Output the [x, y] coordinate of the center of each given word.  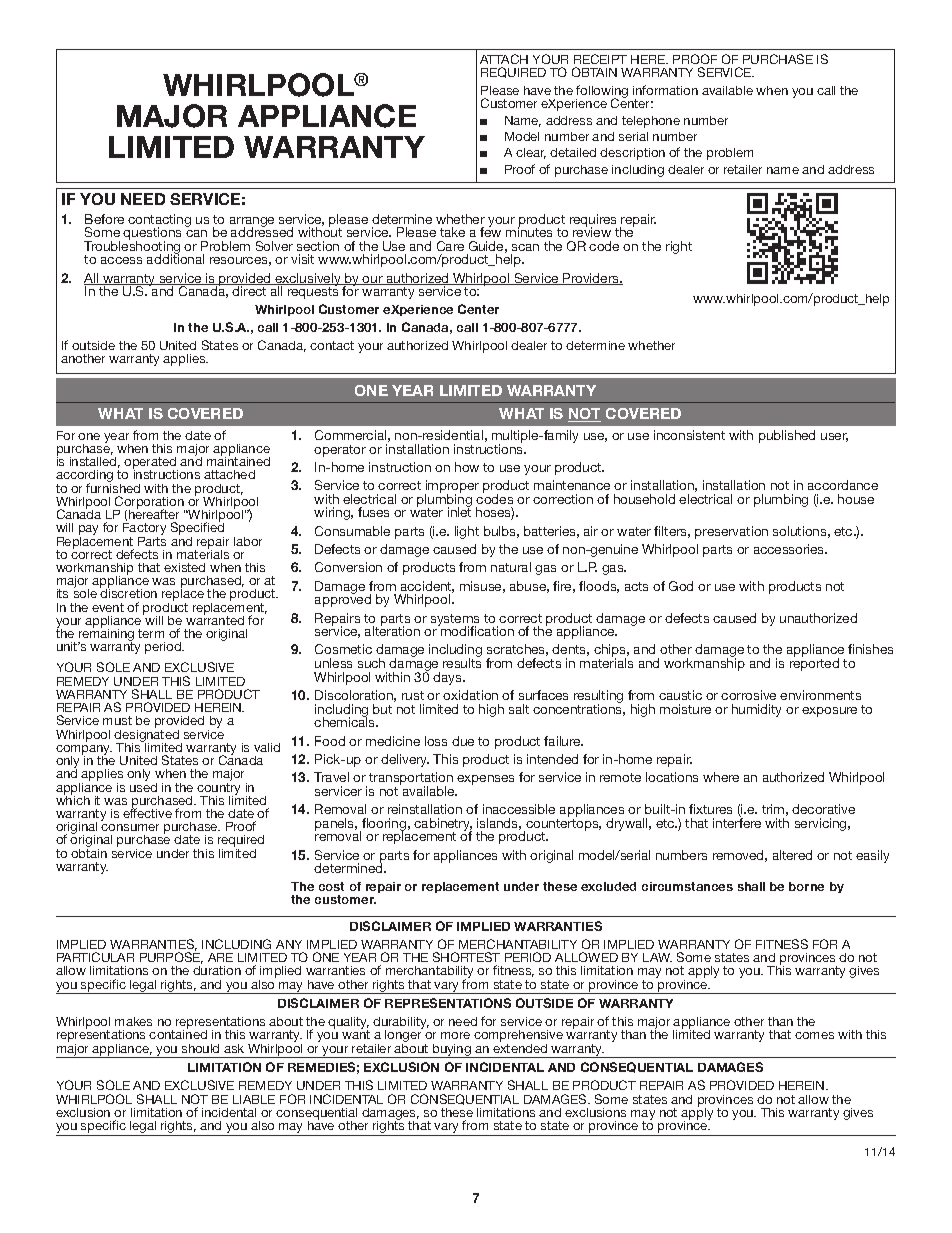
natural [511, 567]
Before [104, 219]
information [665, 90]
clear [531, 153]
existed [184, 567]
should [200, 1048]
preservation [731, 532]
